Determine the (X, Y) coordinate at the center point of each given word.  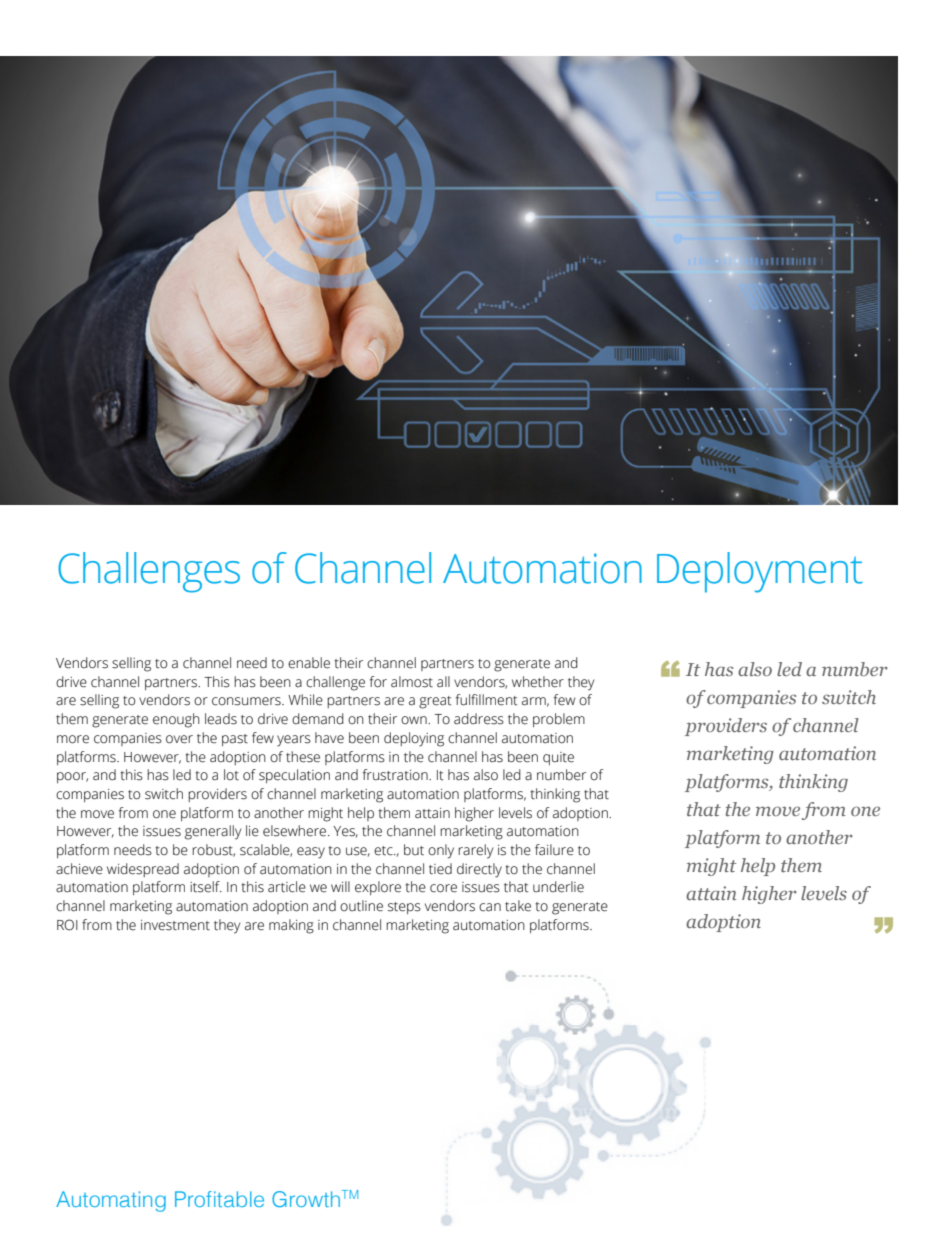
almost (412, 682)
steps (404, 908)
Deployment (760, 572)
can (490, 907)
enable (309, 663)
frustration (396, 775)
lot (231, 775)
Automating (111, 1201)
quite (558, 758)
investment (175, 925)
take (518, 906)
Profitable (219, 1199)
